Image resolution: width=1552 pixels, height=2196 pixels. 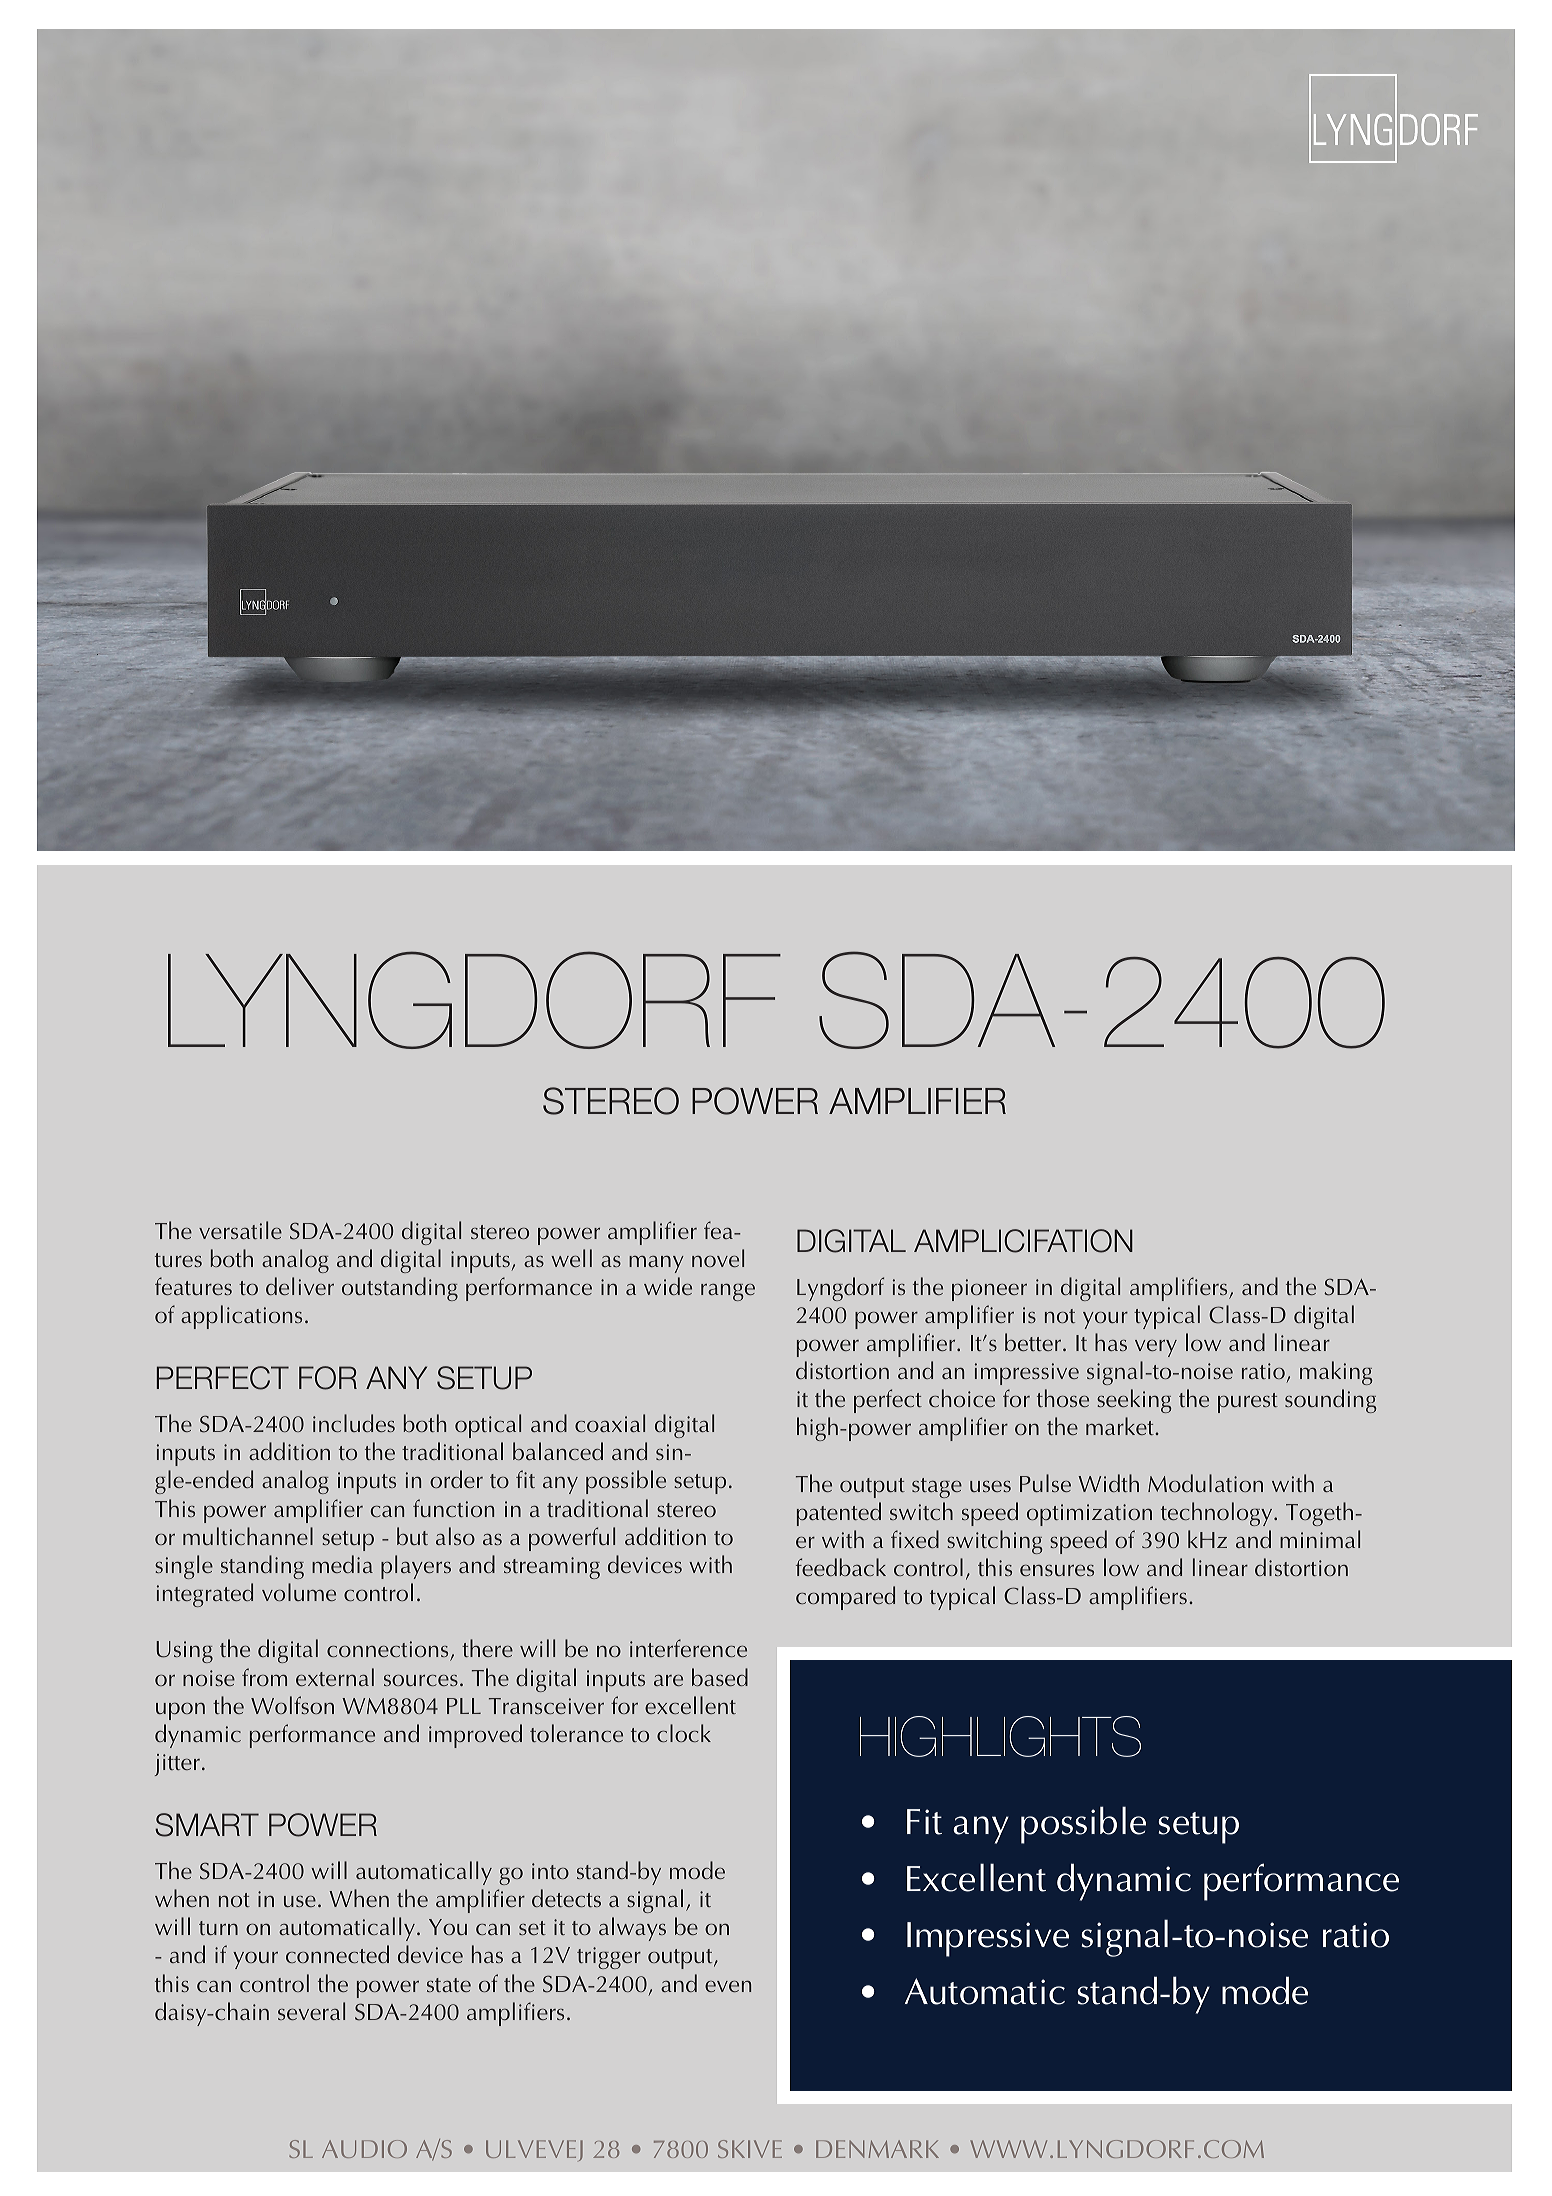 What do you see at coordinates (1218, 1514) in the screenshot?
I see `technology` at bounding box center [1218, 1514].
